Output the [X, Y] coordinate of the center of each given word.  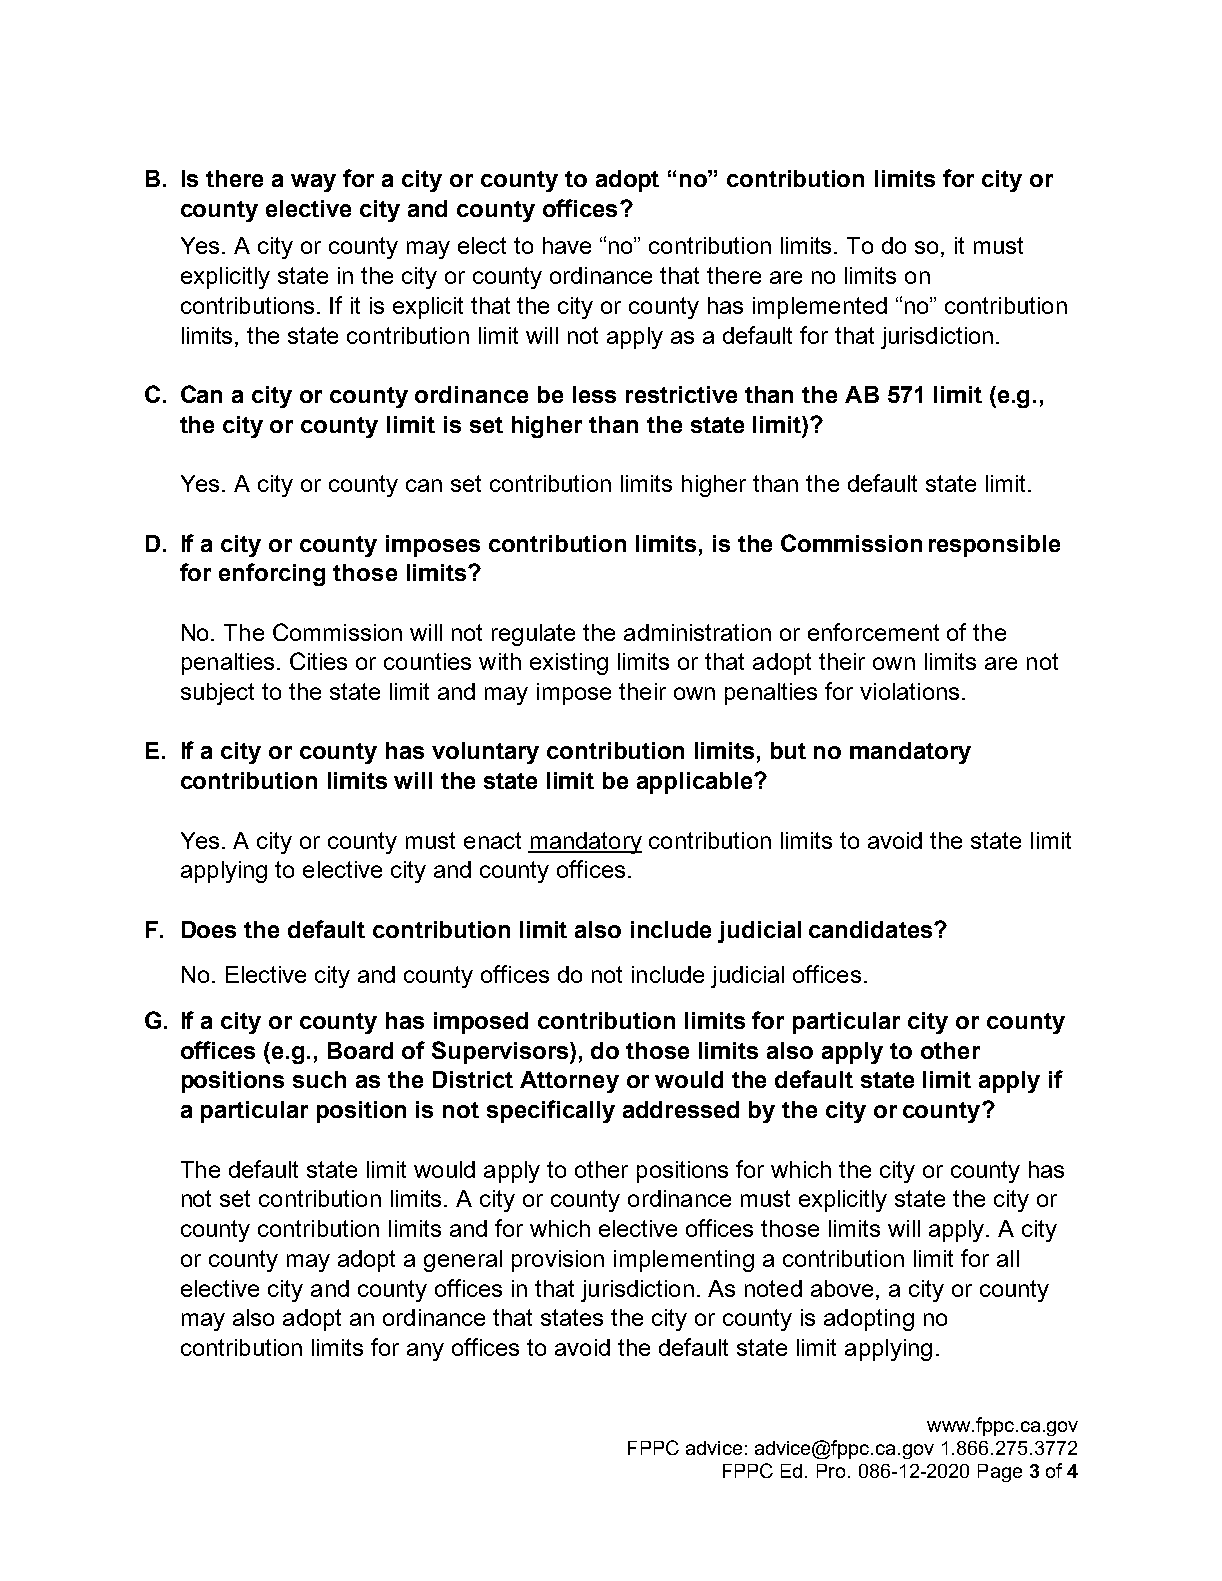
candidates [872, 929]
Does [209, 929]
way [313, 183]
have [567, 245]
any [425, 1352]
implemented [820, 308]
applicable [696, 783]
